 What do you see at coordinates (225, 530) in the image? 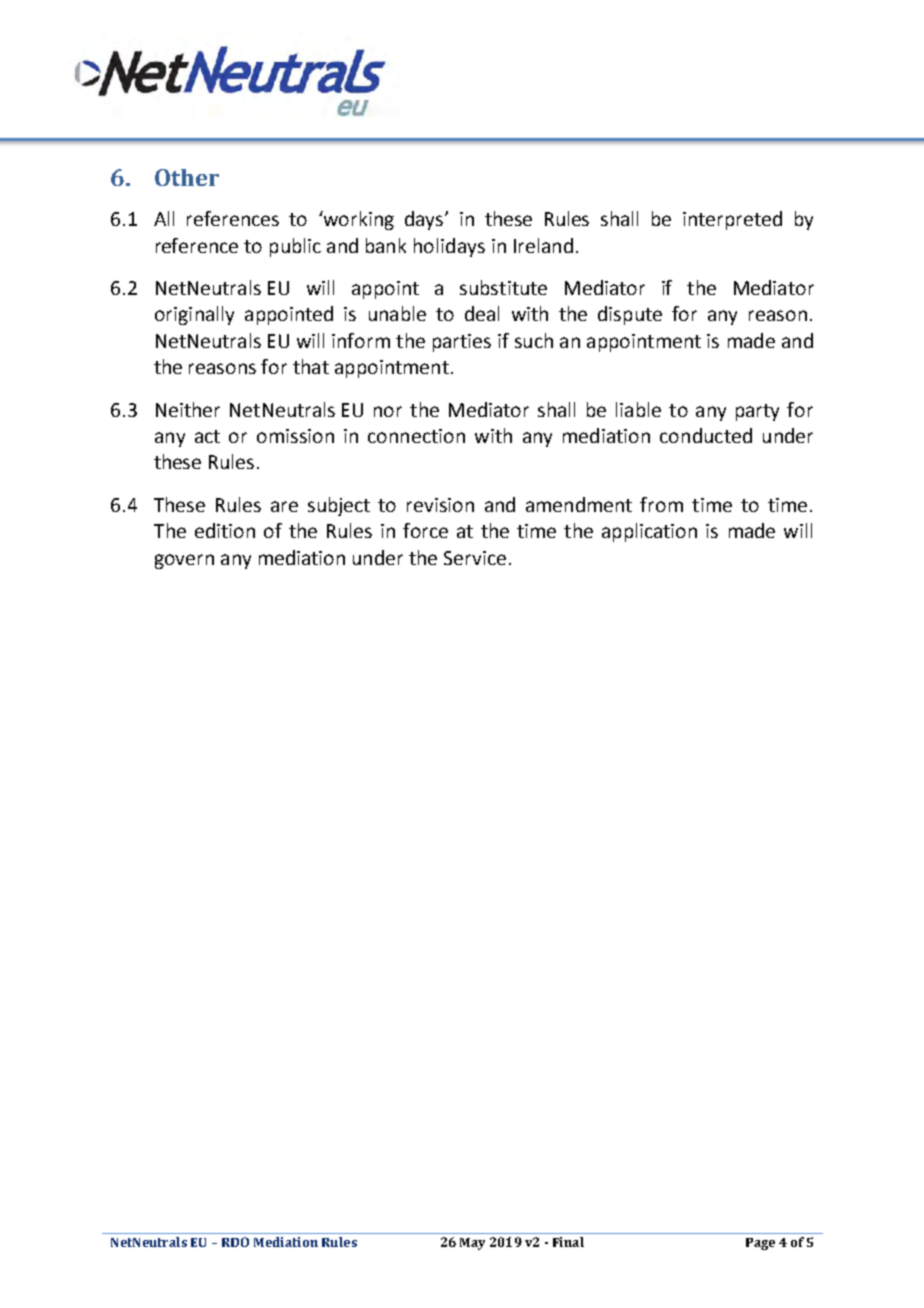
I see `edition` at bounding box center [225, 530].
